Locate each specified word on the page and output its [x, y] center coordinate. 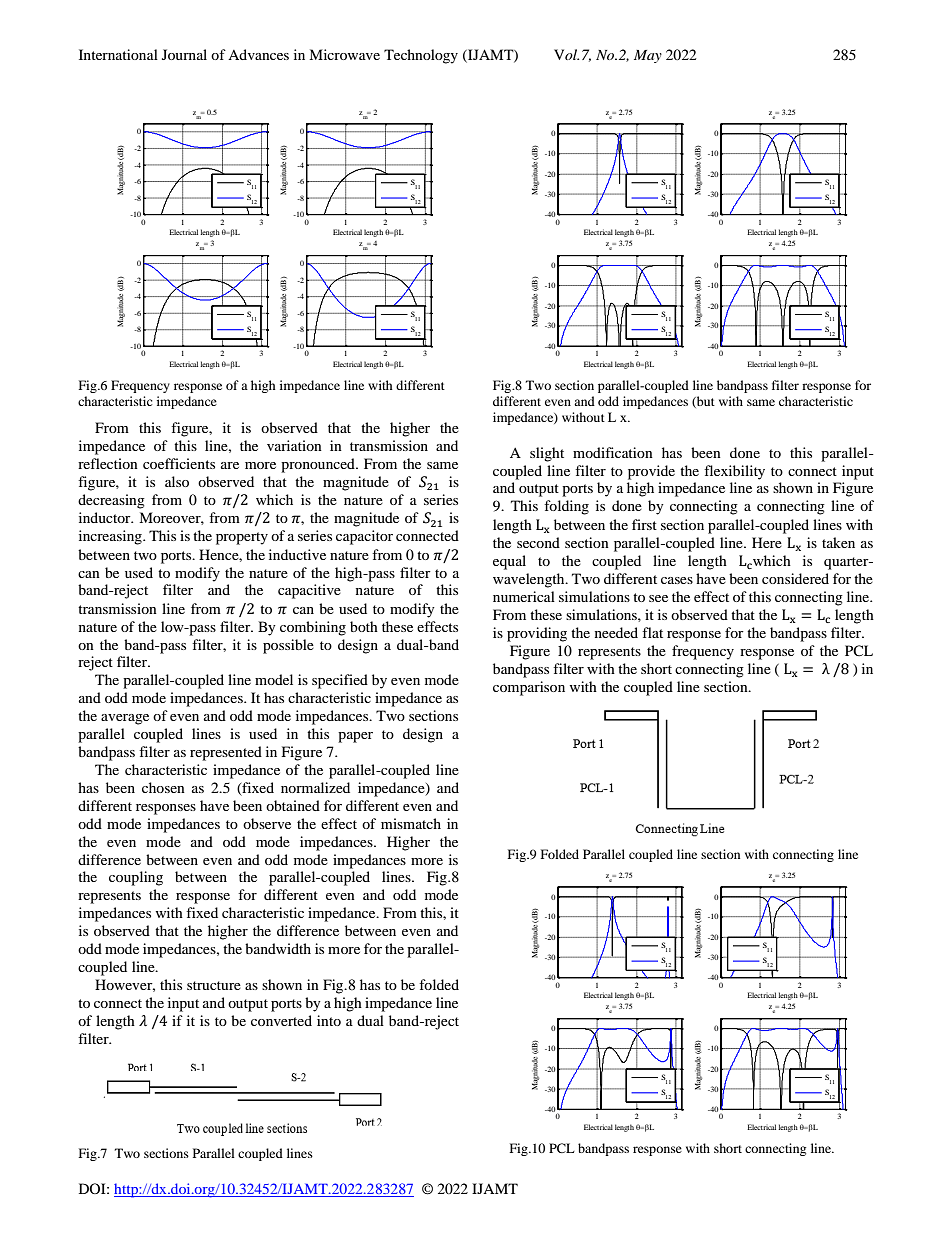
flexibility [734, 472]
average [125, 719]
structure [214, 985]
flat [652, 632]
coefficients [179, 463]
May [648, 56]
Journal [184, 54]
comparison [529, 688]
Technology [421, 56]
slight [547, 454]
